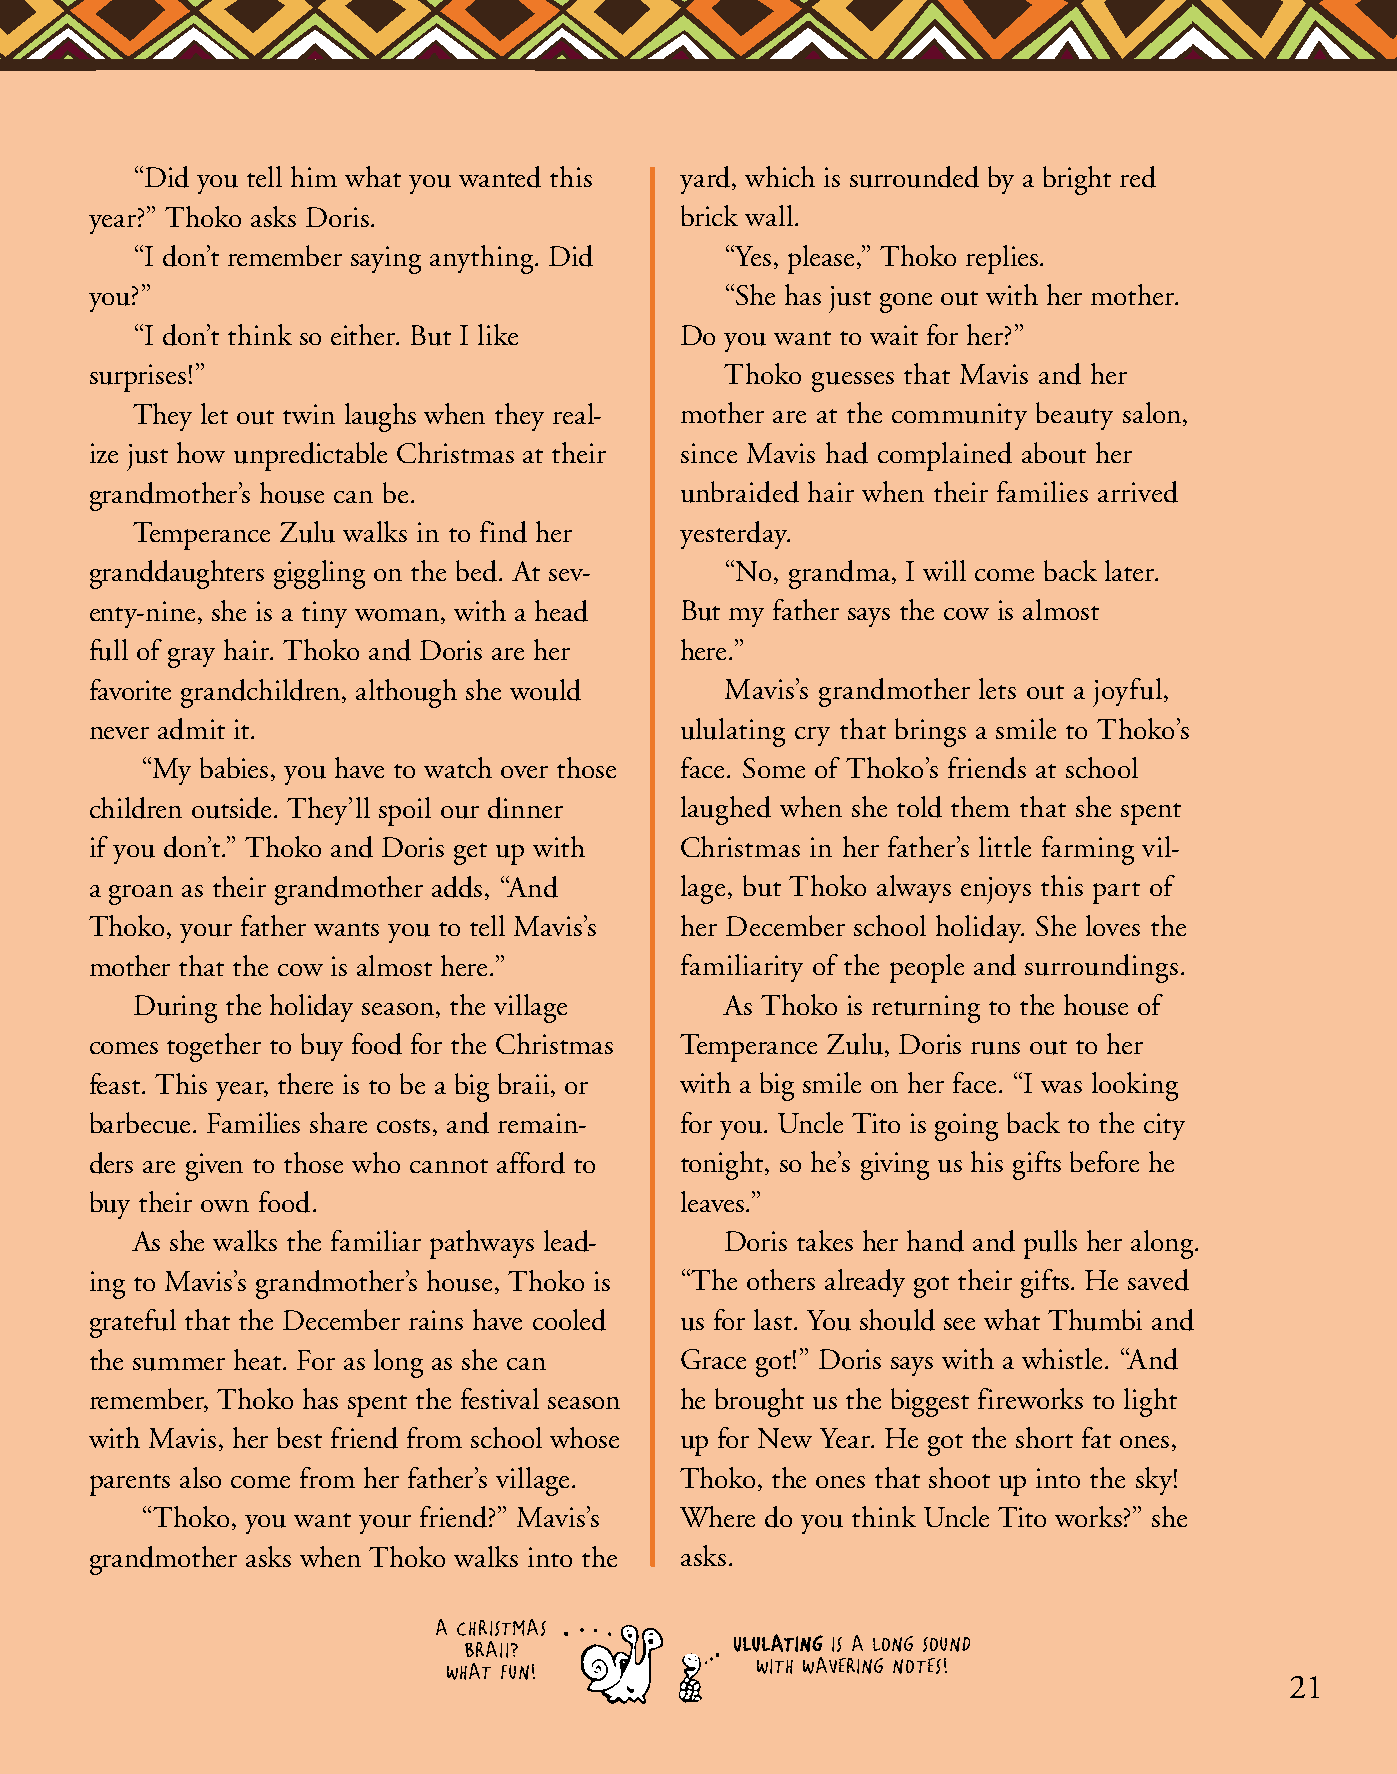  I want to click on also, so click(200, 1477).
